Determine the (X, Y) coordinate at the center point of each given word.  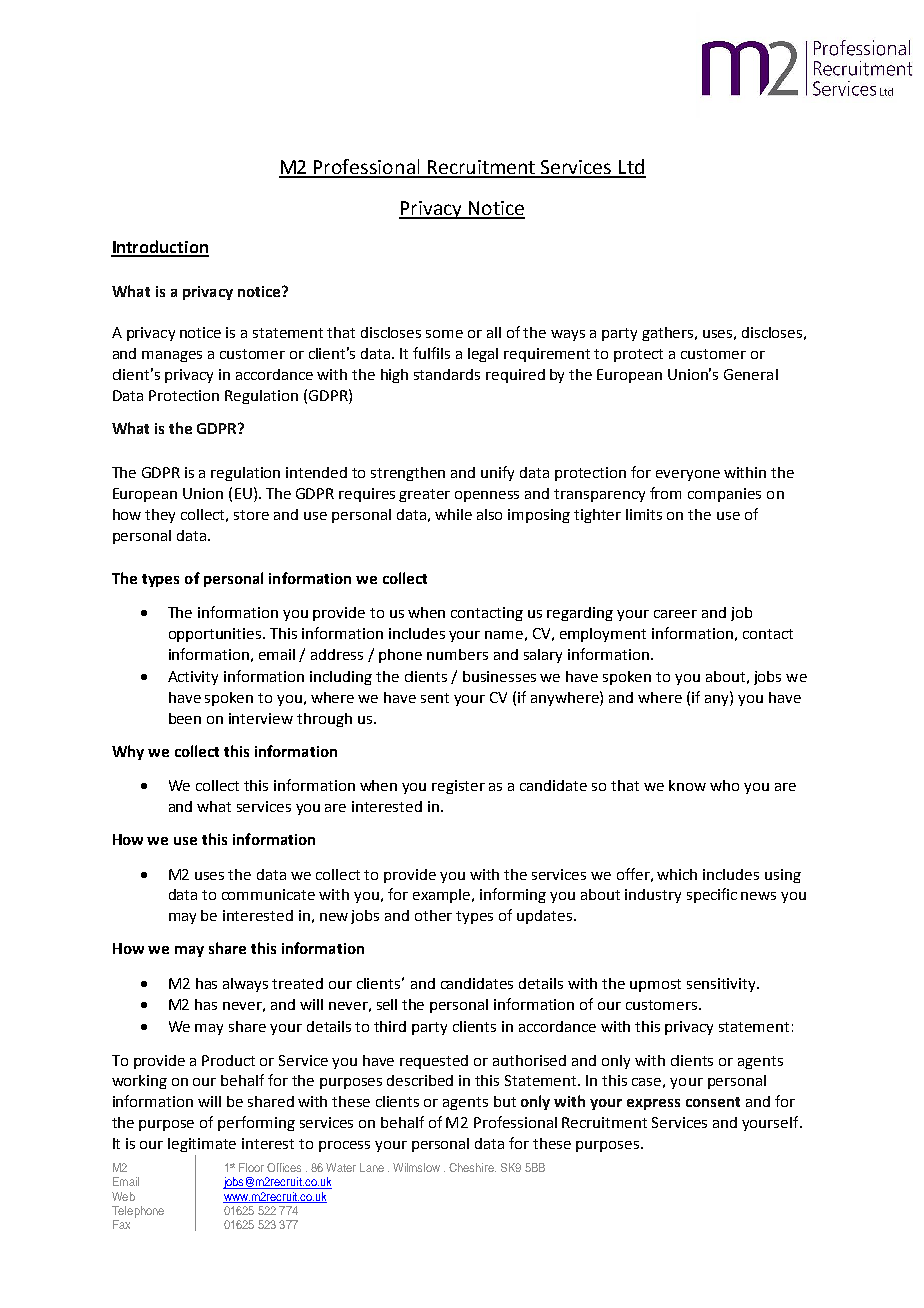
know (687, 785)
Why (128, 752)
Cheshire (472, 1167)
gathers (669, 334)
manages (172, 356)
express (653, 1104)
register (458, 787)
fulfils (431, 353)
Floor (251, 1167)
